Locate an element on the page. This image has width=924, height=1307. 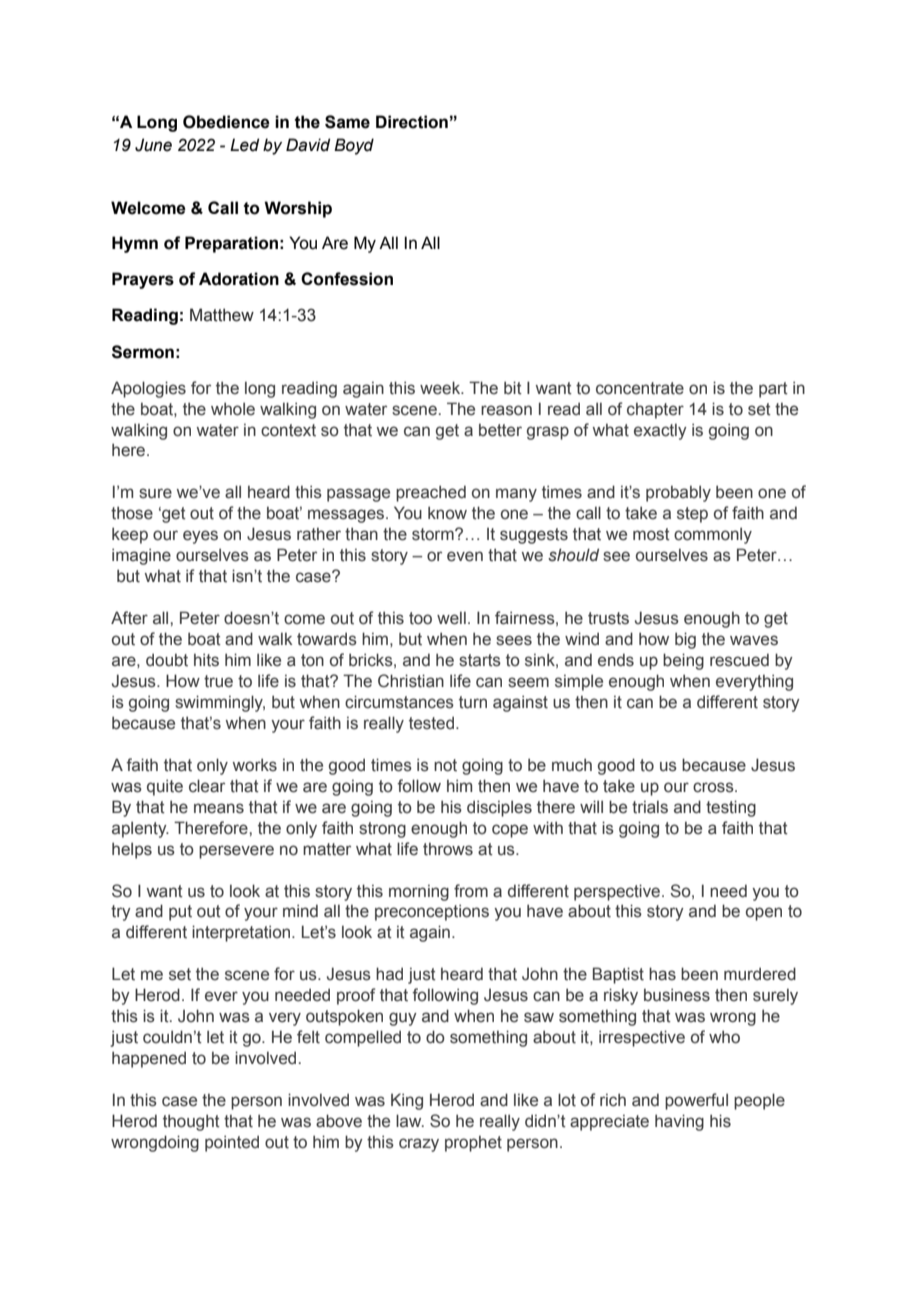
well is located at coordinates (451, 618).
